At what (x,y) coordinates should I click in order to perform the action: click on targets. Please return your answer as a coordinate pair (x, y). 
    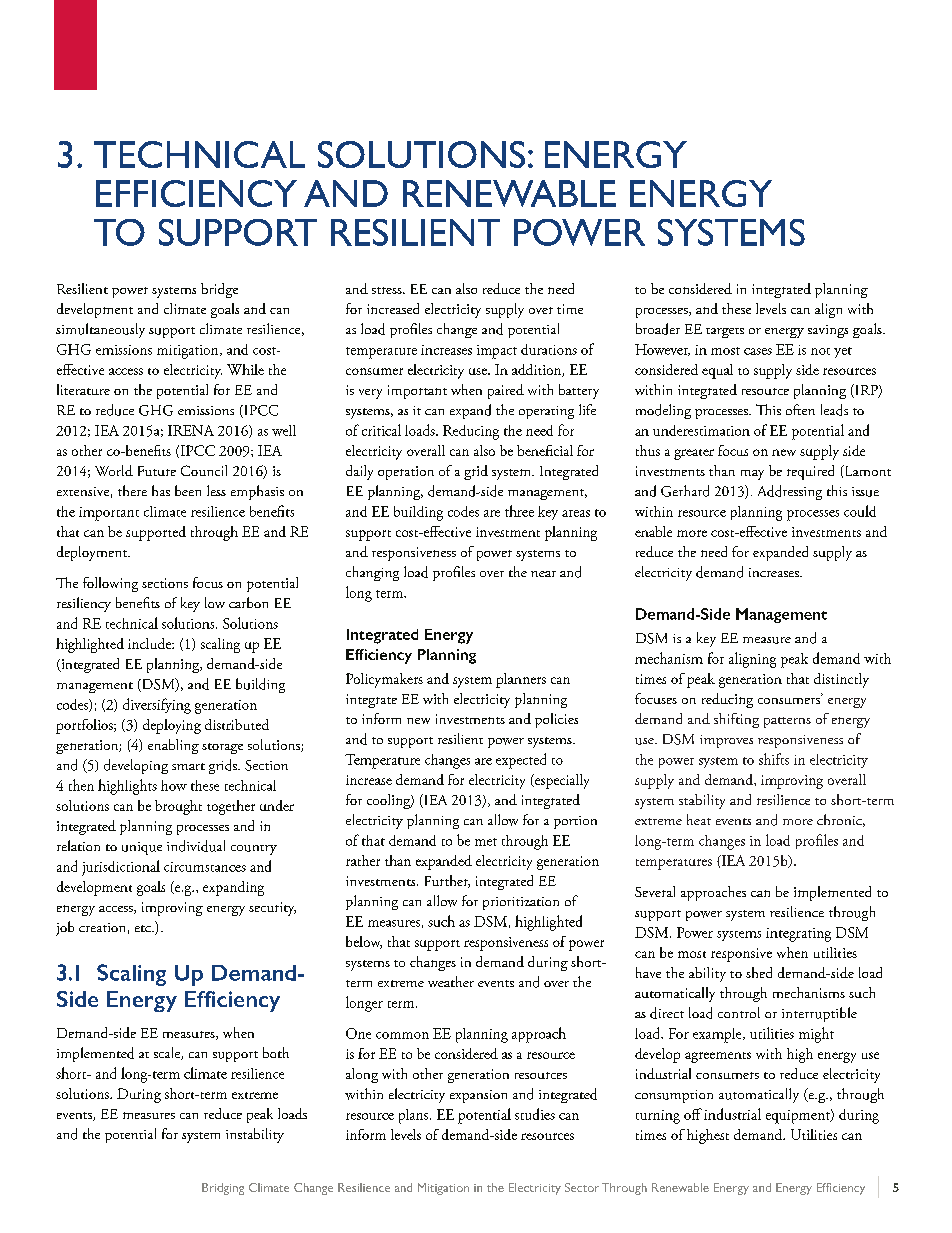
    Looking at the image, I should click on (725, 333).
